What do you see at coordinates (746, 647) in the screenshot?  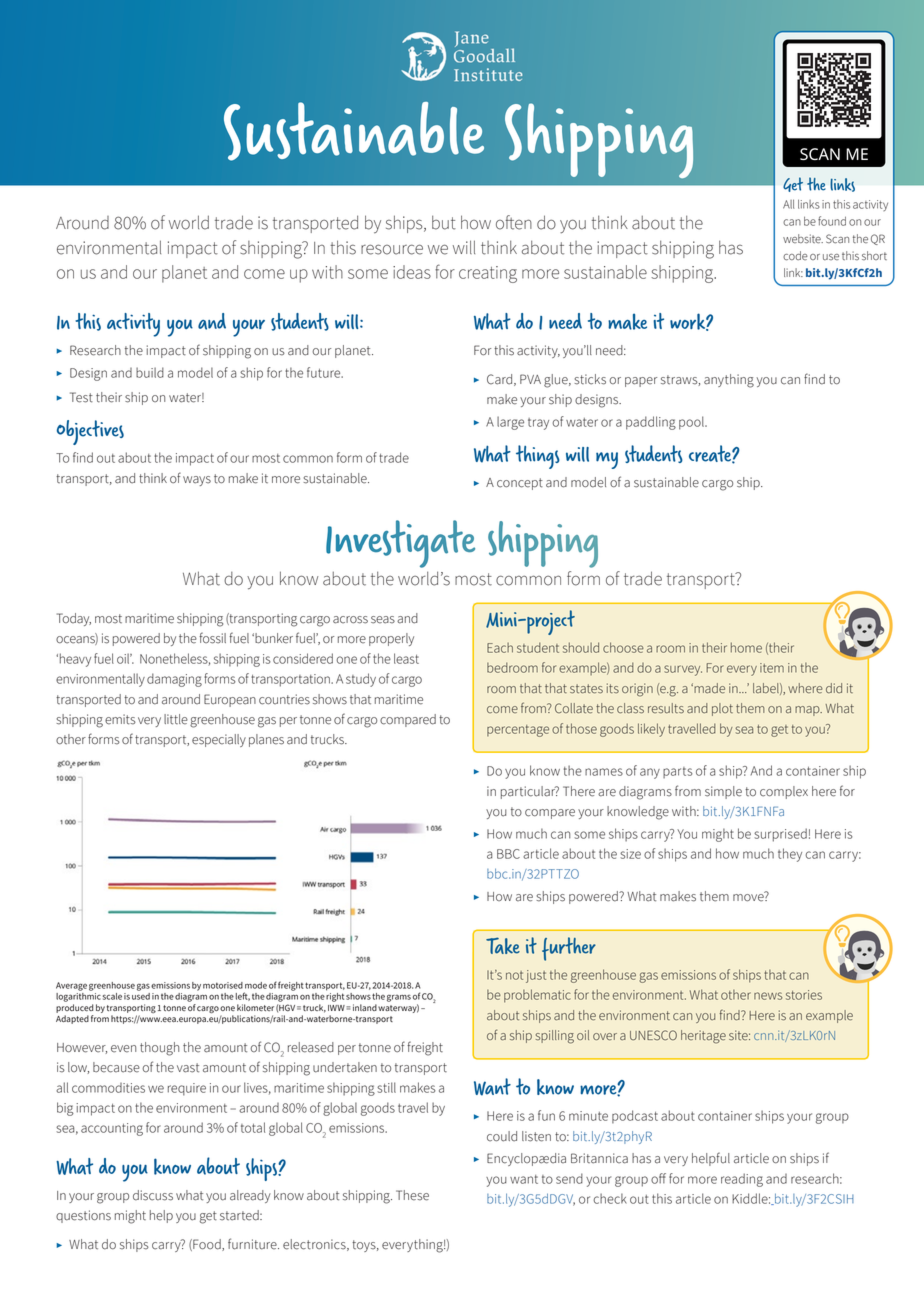 I see `home` at bounding box center [746, 647].
